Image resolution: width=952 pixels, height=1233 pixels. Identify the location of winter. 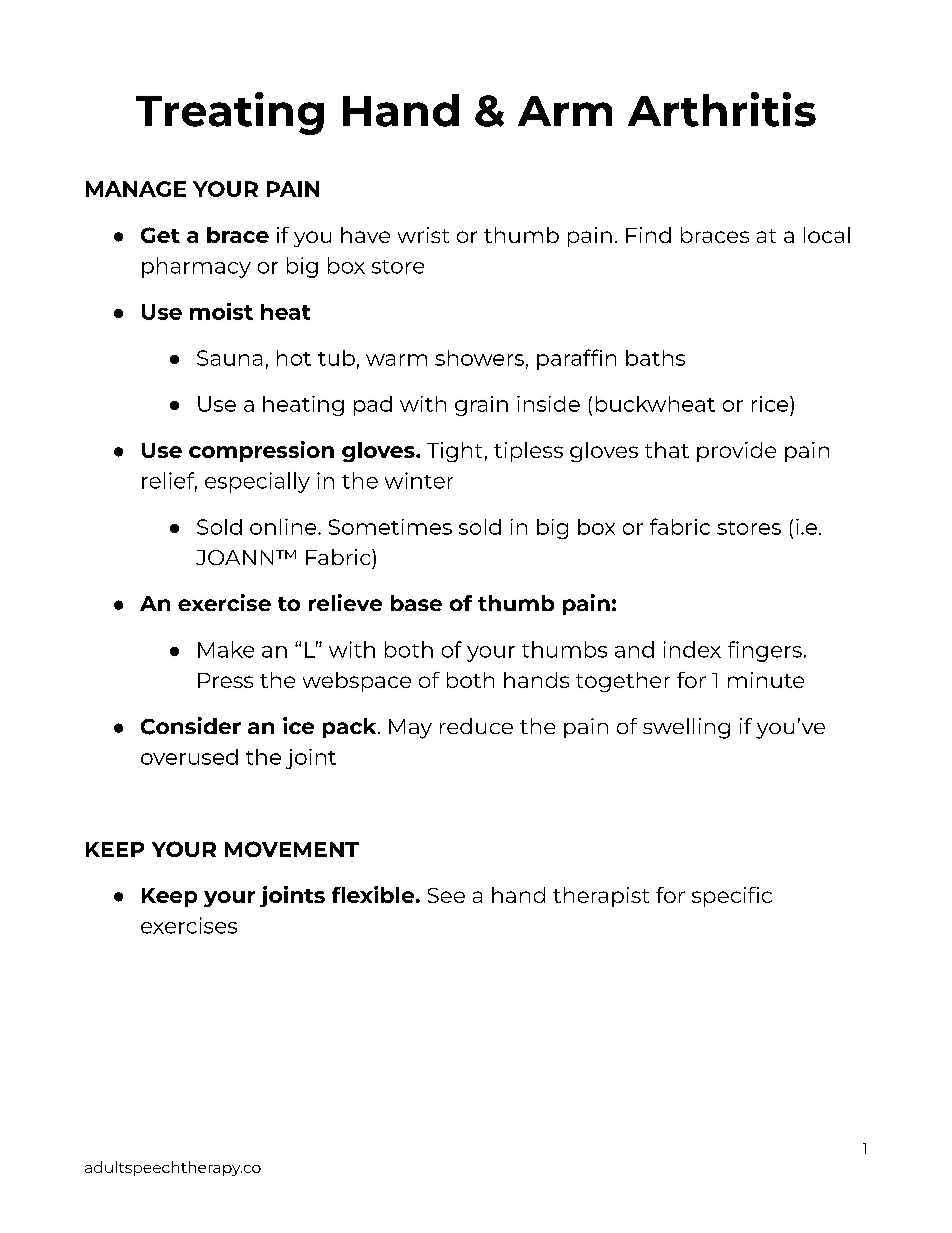
(419, 480).
